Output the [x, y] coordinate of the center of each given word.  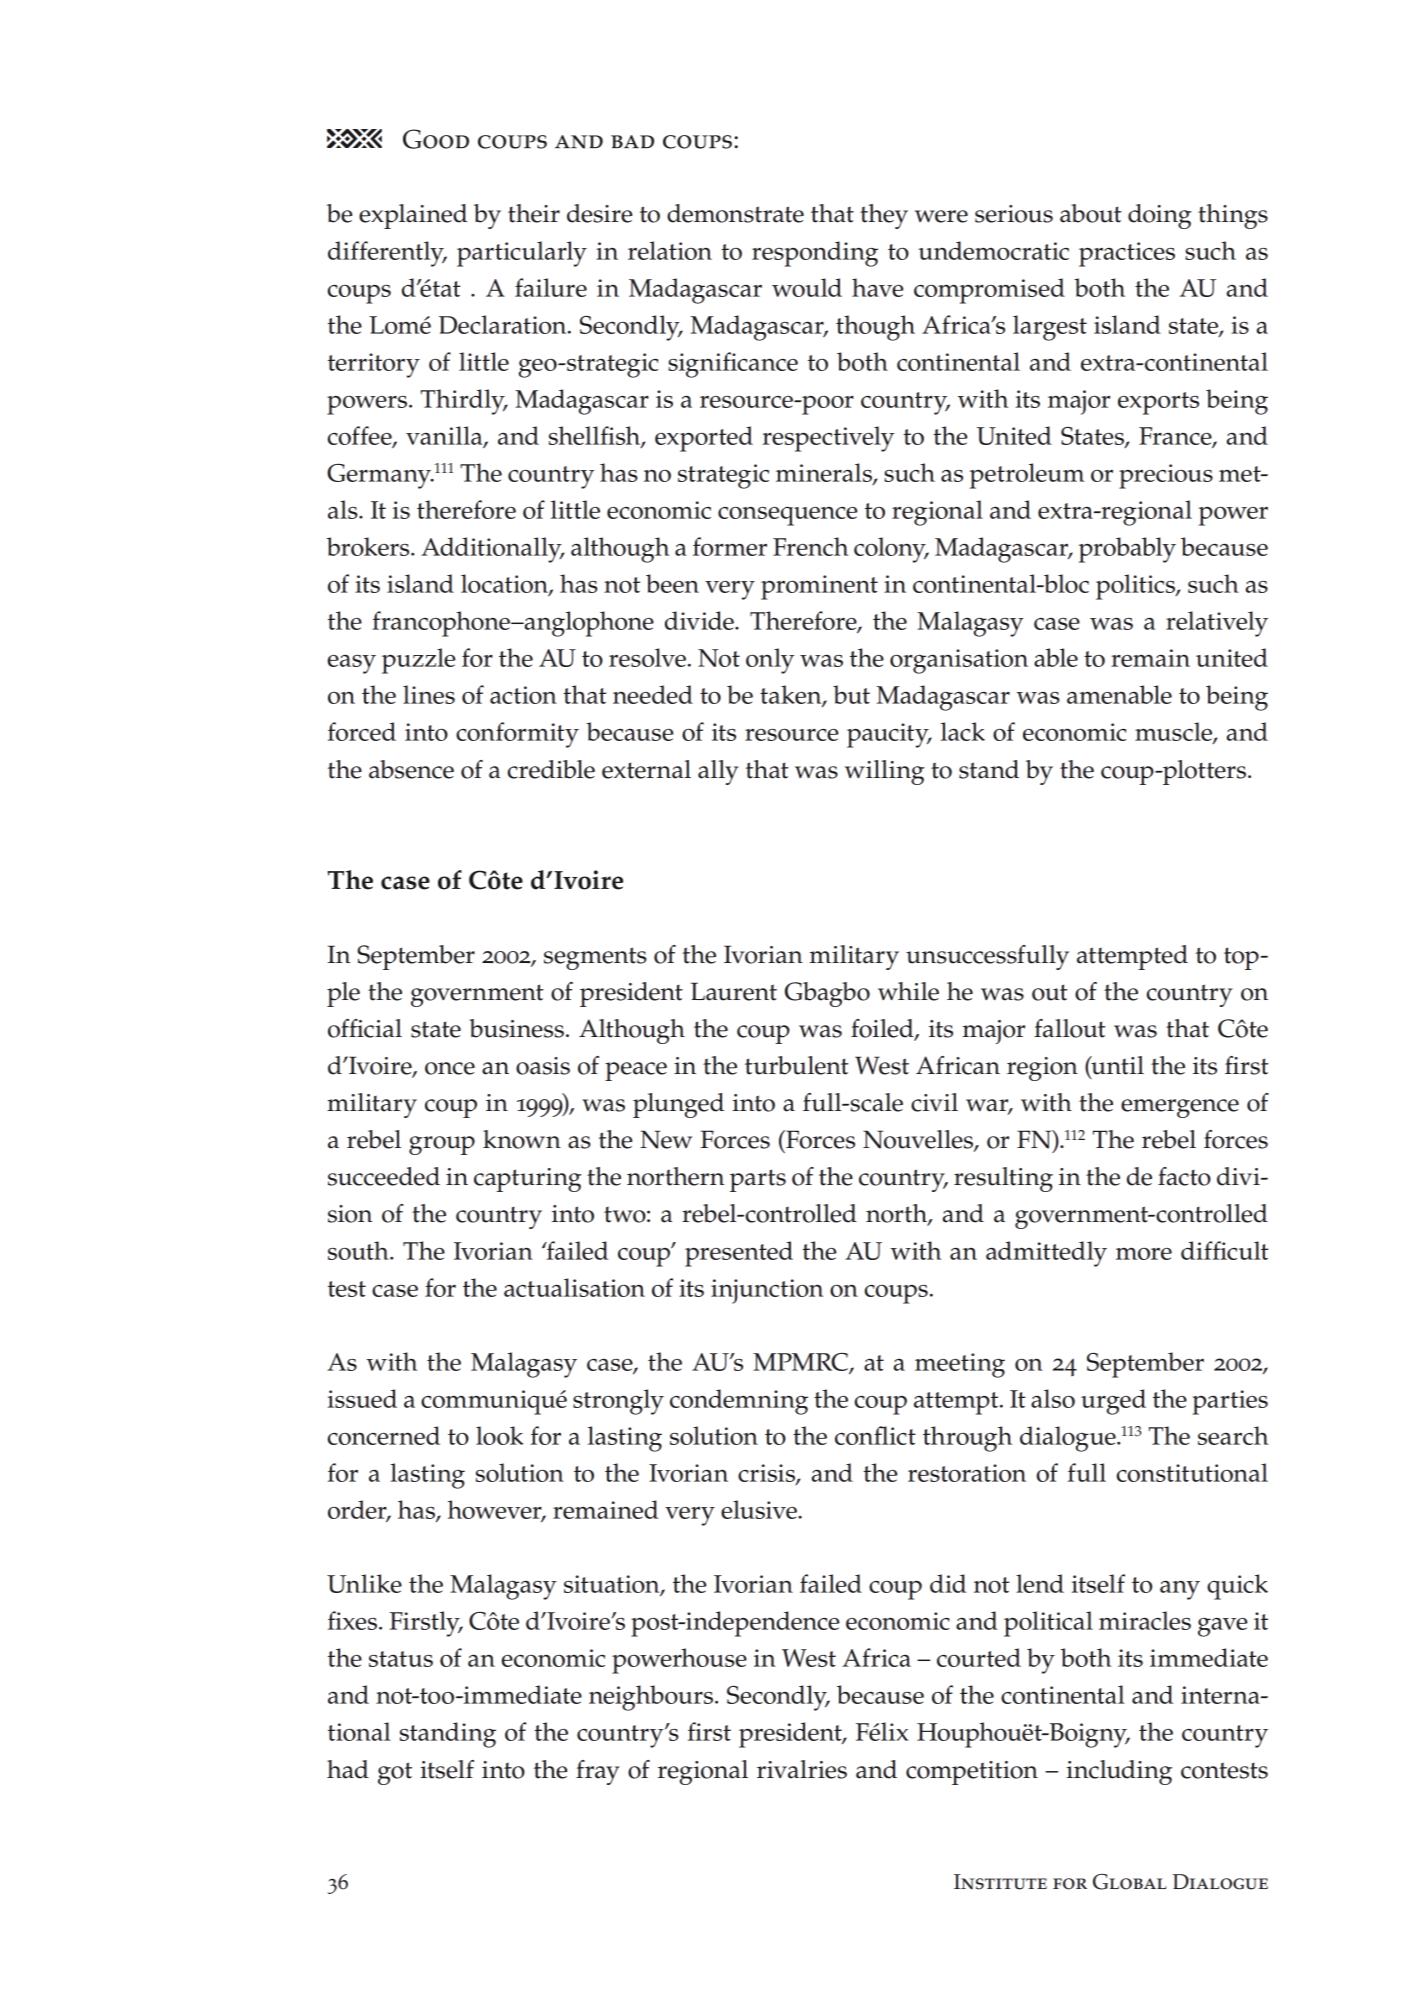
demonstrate [735, 213]
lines [429, 694]
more [1144, 1254]
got [395, 1773]
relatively [1217, 624]
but [851, 694]
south [359, 1250]
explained [413, 216]
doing [1160, 216]
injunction [767, 1291]
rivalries [802, 1769]
